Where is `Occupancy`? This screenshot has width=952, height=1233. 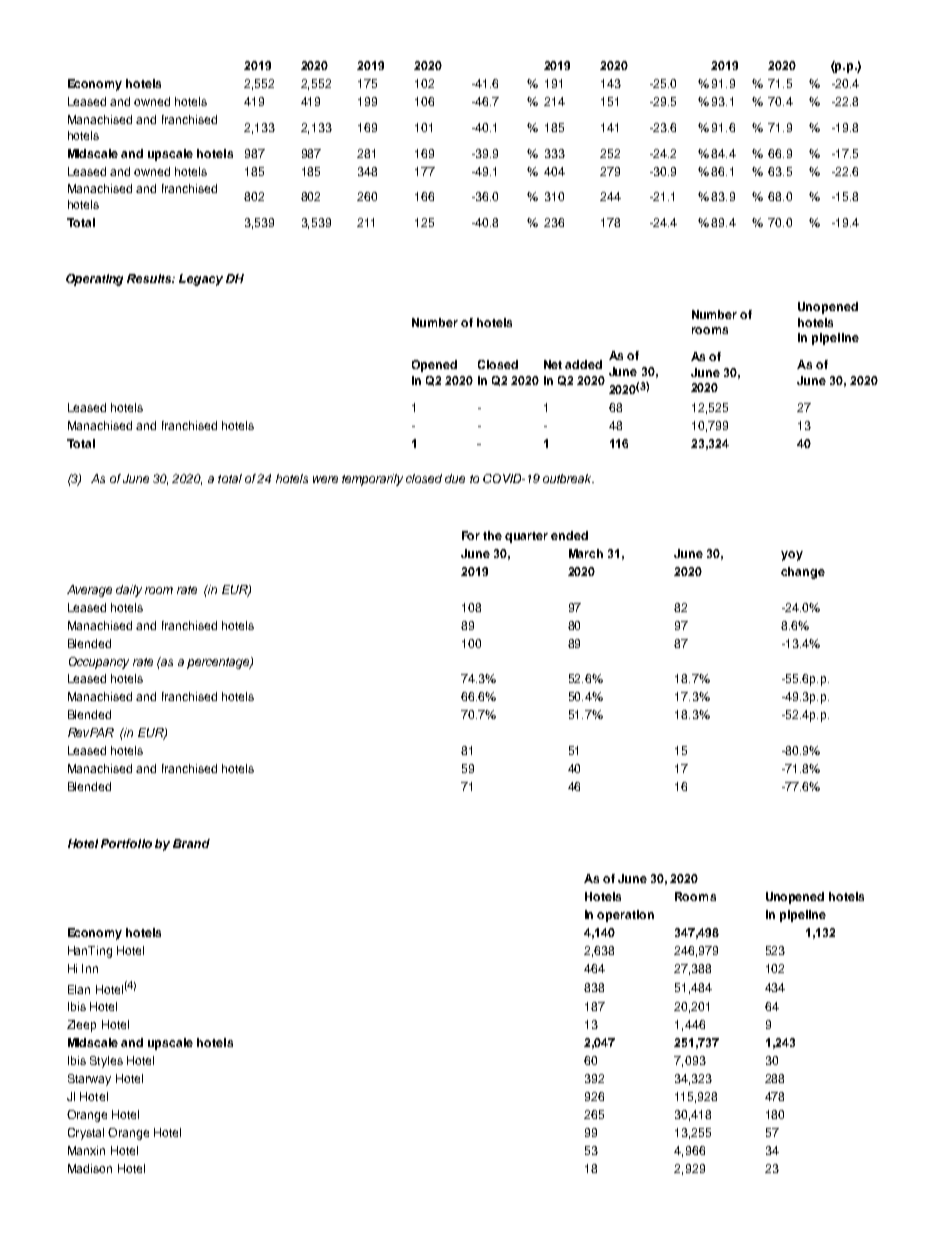
Occupancy is located at coordinates (99, 663).
